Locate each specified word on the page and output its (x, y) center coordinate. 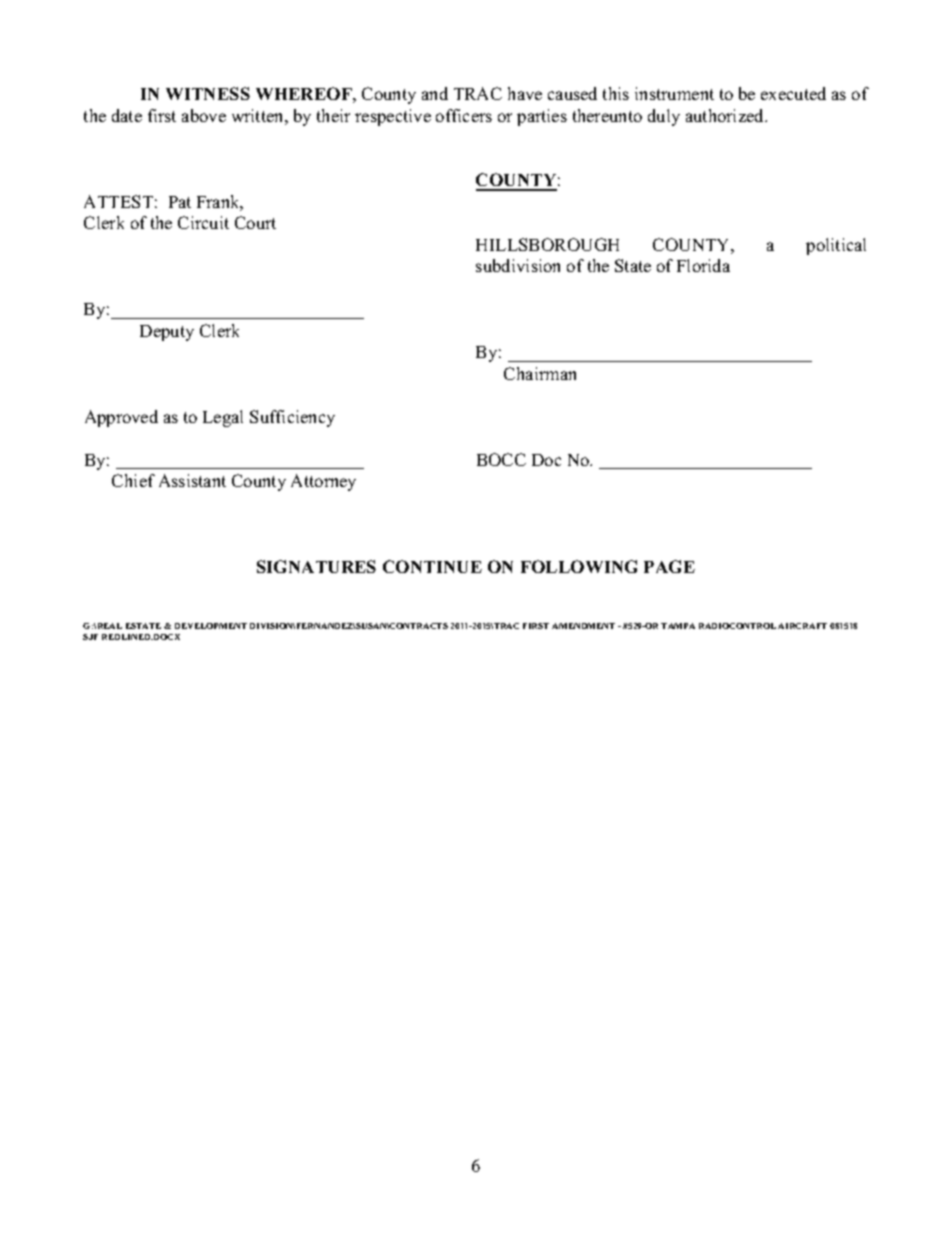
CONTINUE (432, 566)
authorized (726, 115)
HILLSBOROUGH (547, 244)
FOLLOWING (579, 566)
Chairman (540, 373)
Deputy (167, 333)
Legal (223, 418)
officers (464, 115)
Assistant (192, 480)
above (204, 115)
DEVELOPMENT (211, 626)
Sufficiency (292, 418)
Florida (703, 265)
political (836, 246)
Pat (180, 202)
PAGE (669, 566)
